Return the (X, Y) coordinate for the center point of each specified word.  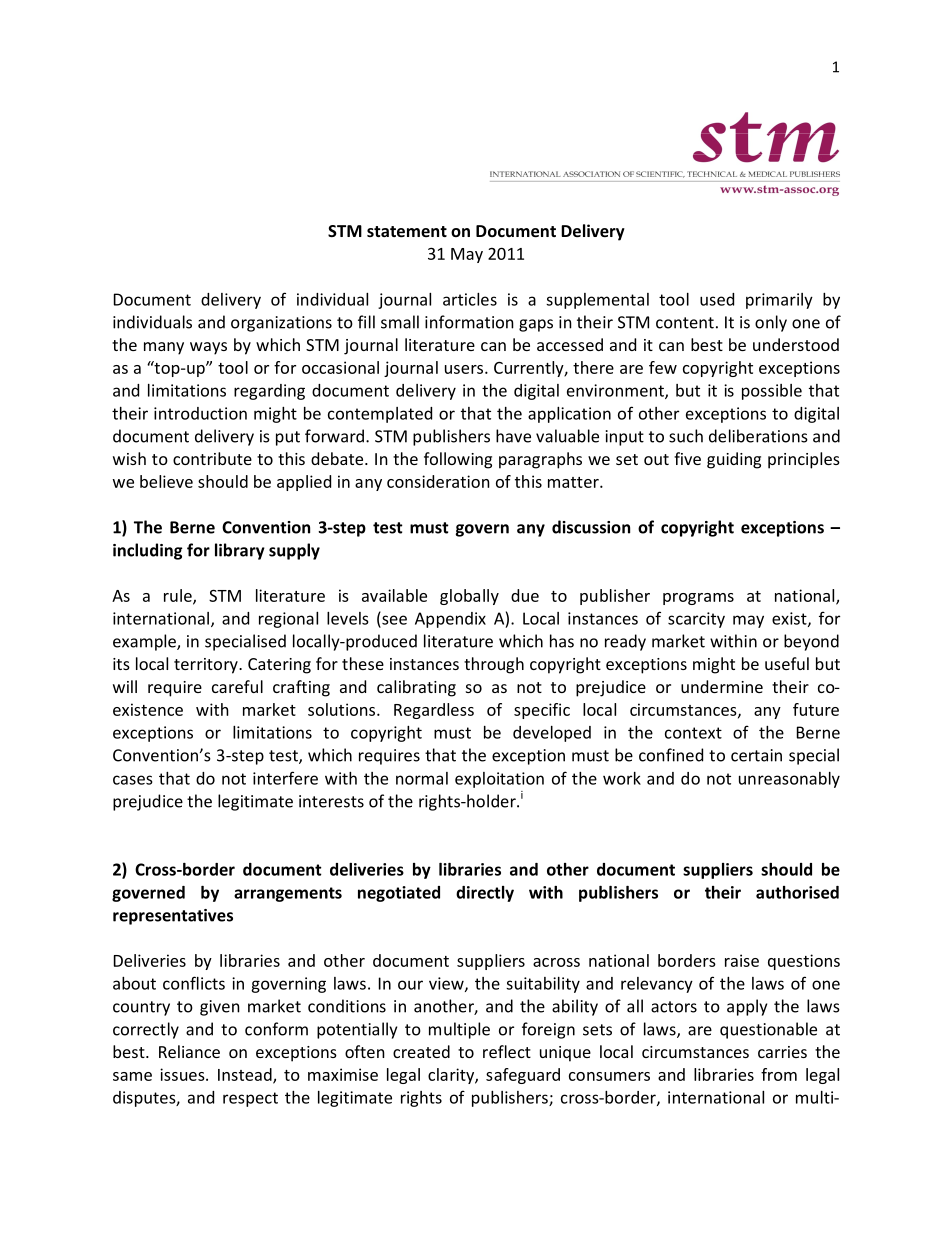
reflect (507, 1051)
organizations (281, 324)
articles (470, 299)
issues (183, 1074)
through (494, 665)
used (717, 299)
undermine (722, 686)
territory (207, 666)
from (779, 1074)
